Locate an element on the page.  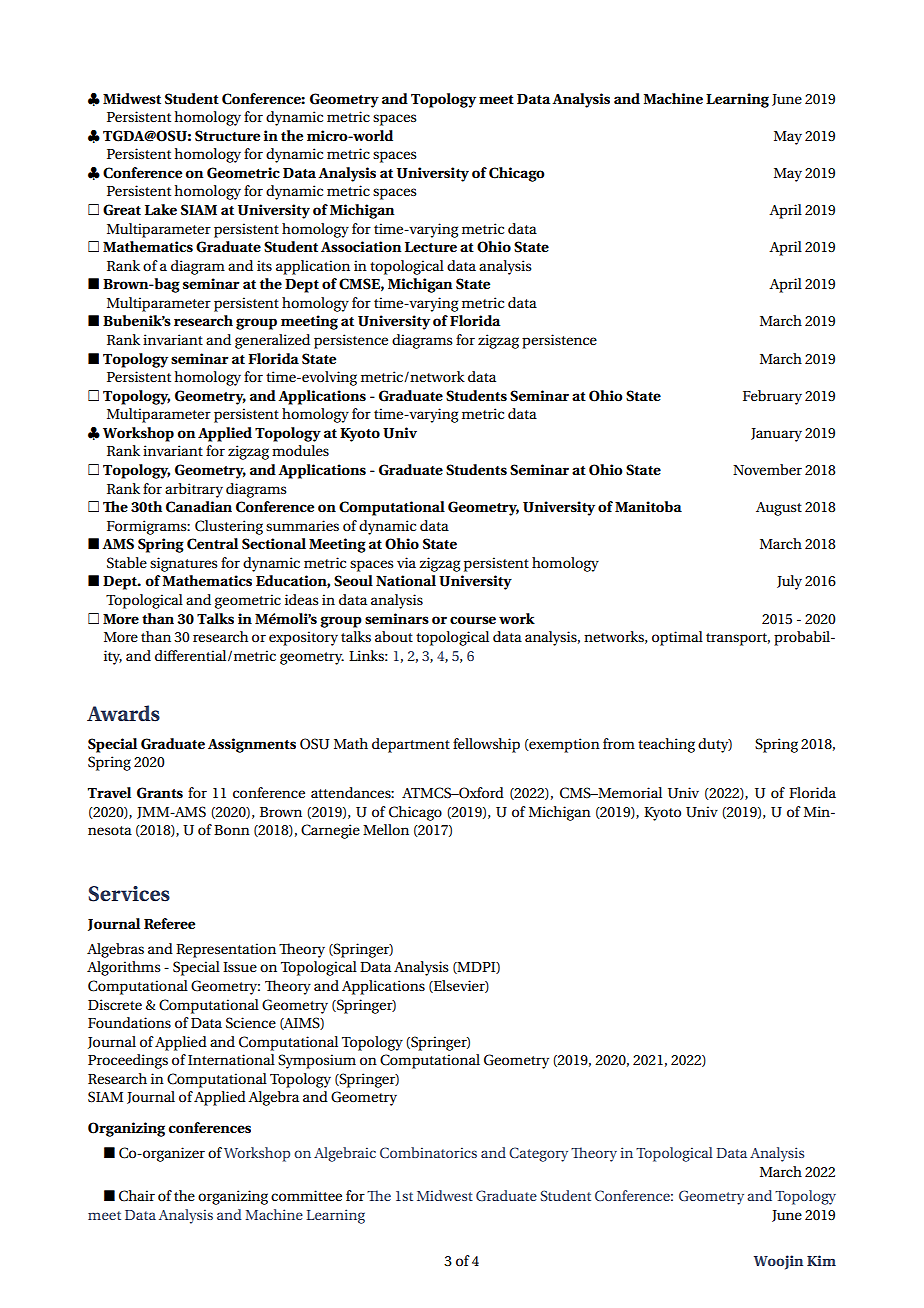
Science is located at coordinates (251, 1023).
